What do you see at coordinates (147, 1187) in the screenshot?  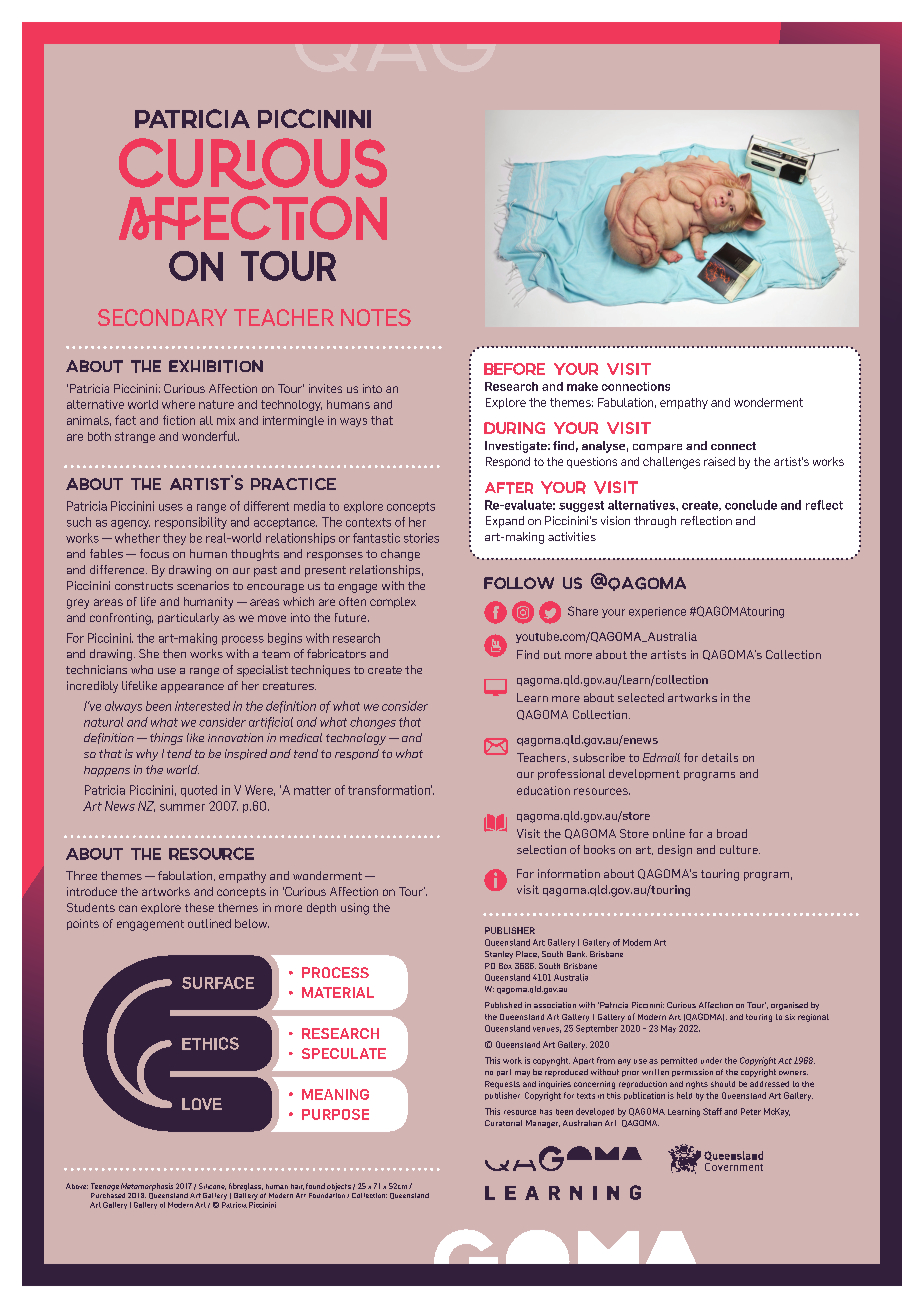 I see `Metamorphosis` at bounding box center [147, 1187].
